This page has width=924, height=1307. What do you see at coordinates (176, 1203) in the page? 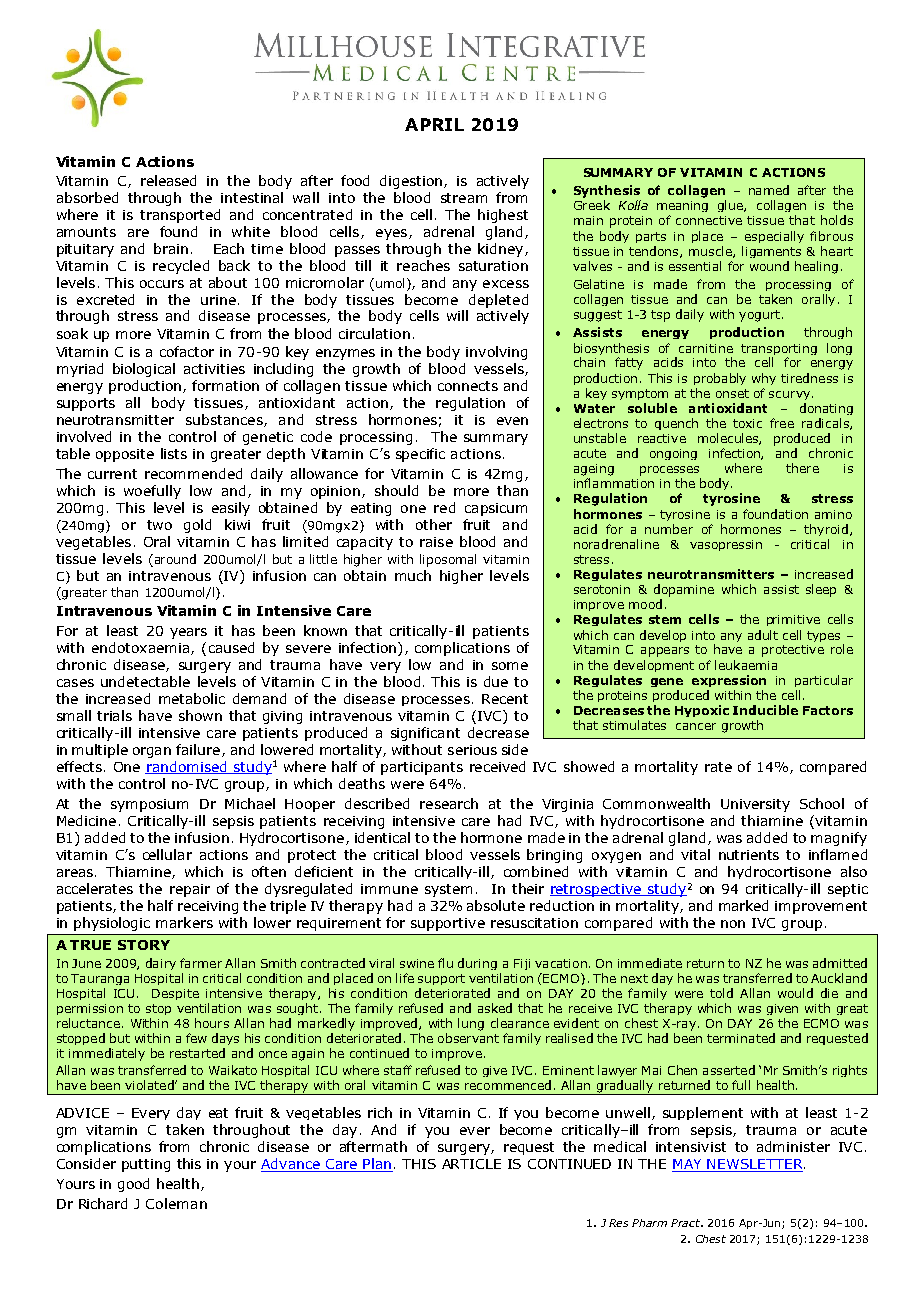
I see `Coleman` at bounding box center [176, 1203].
